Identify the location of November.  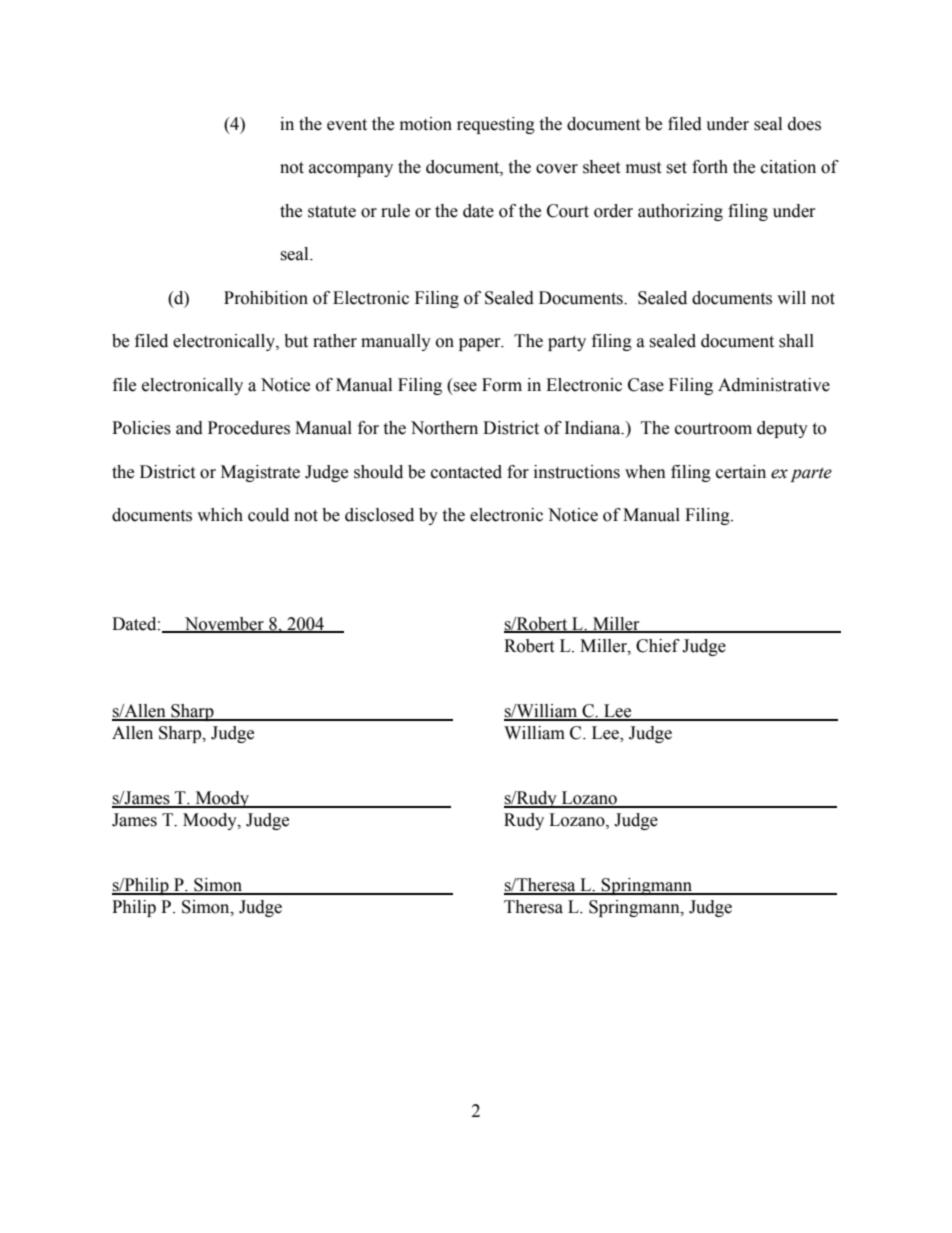
(224, 625).
